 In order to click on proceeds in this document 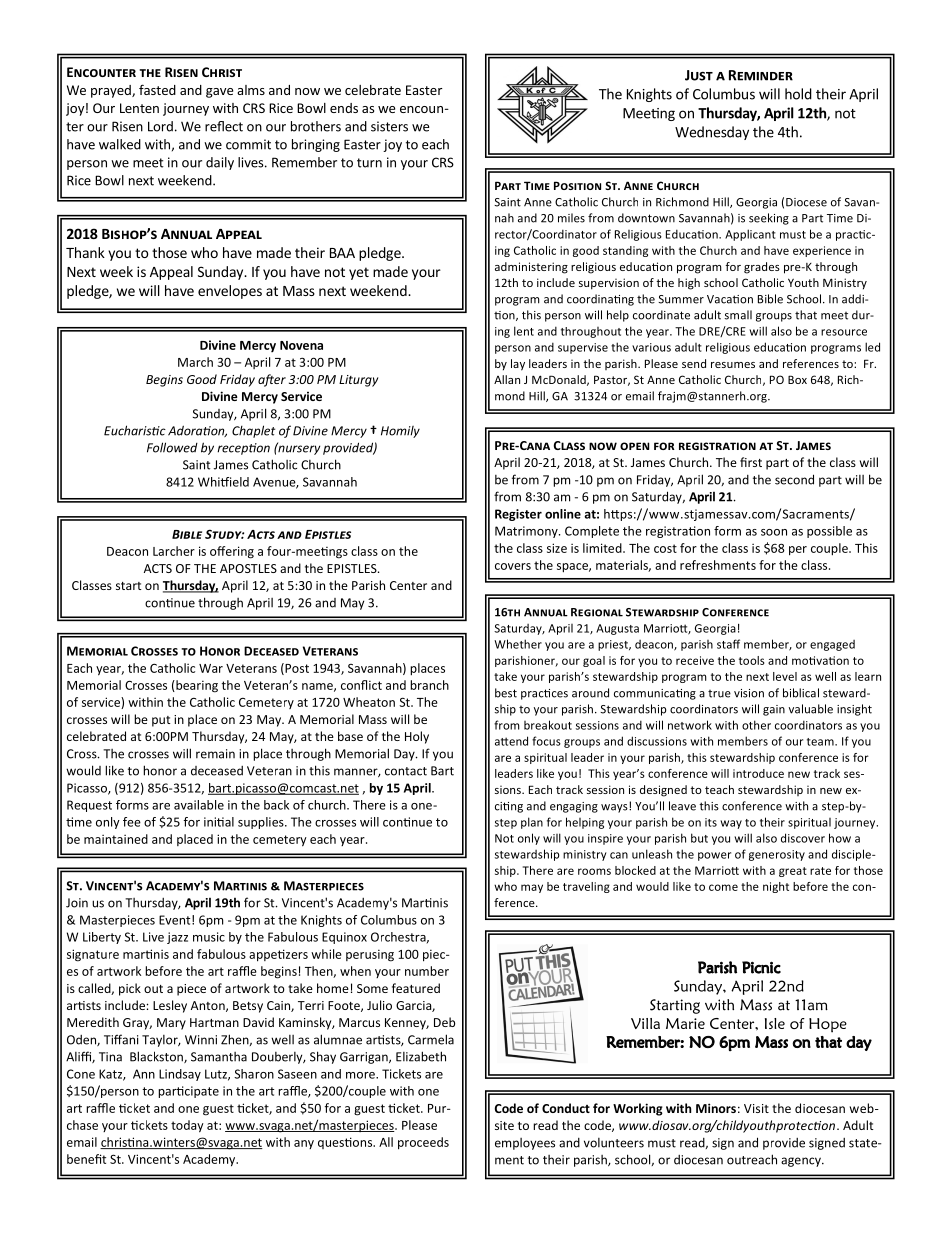, I will do `click(423, 1143)`.
